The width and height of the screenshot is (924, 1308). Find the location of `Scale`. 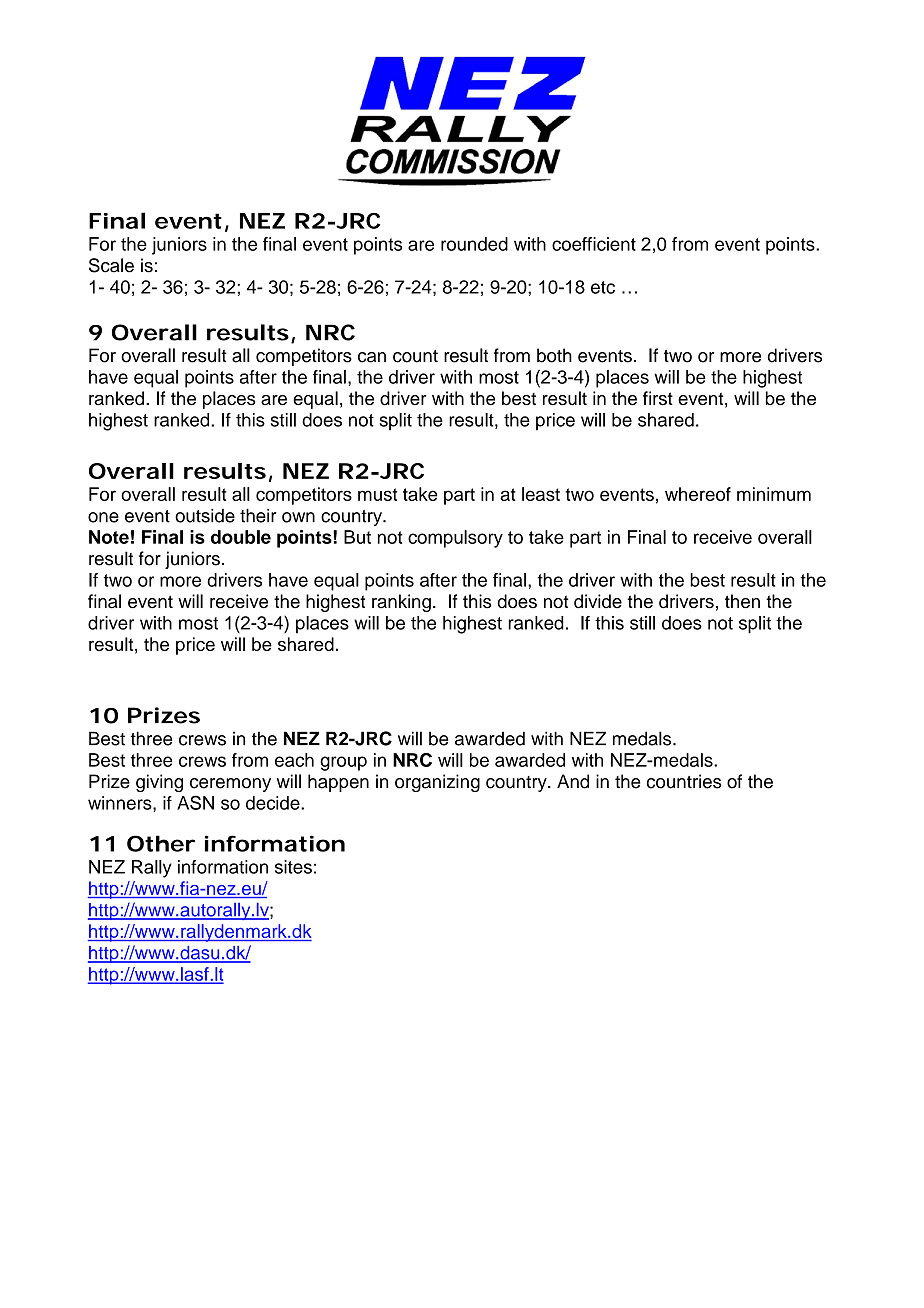

Scale is located at coordinates (111, 265).
